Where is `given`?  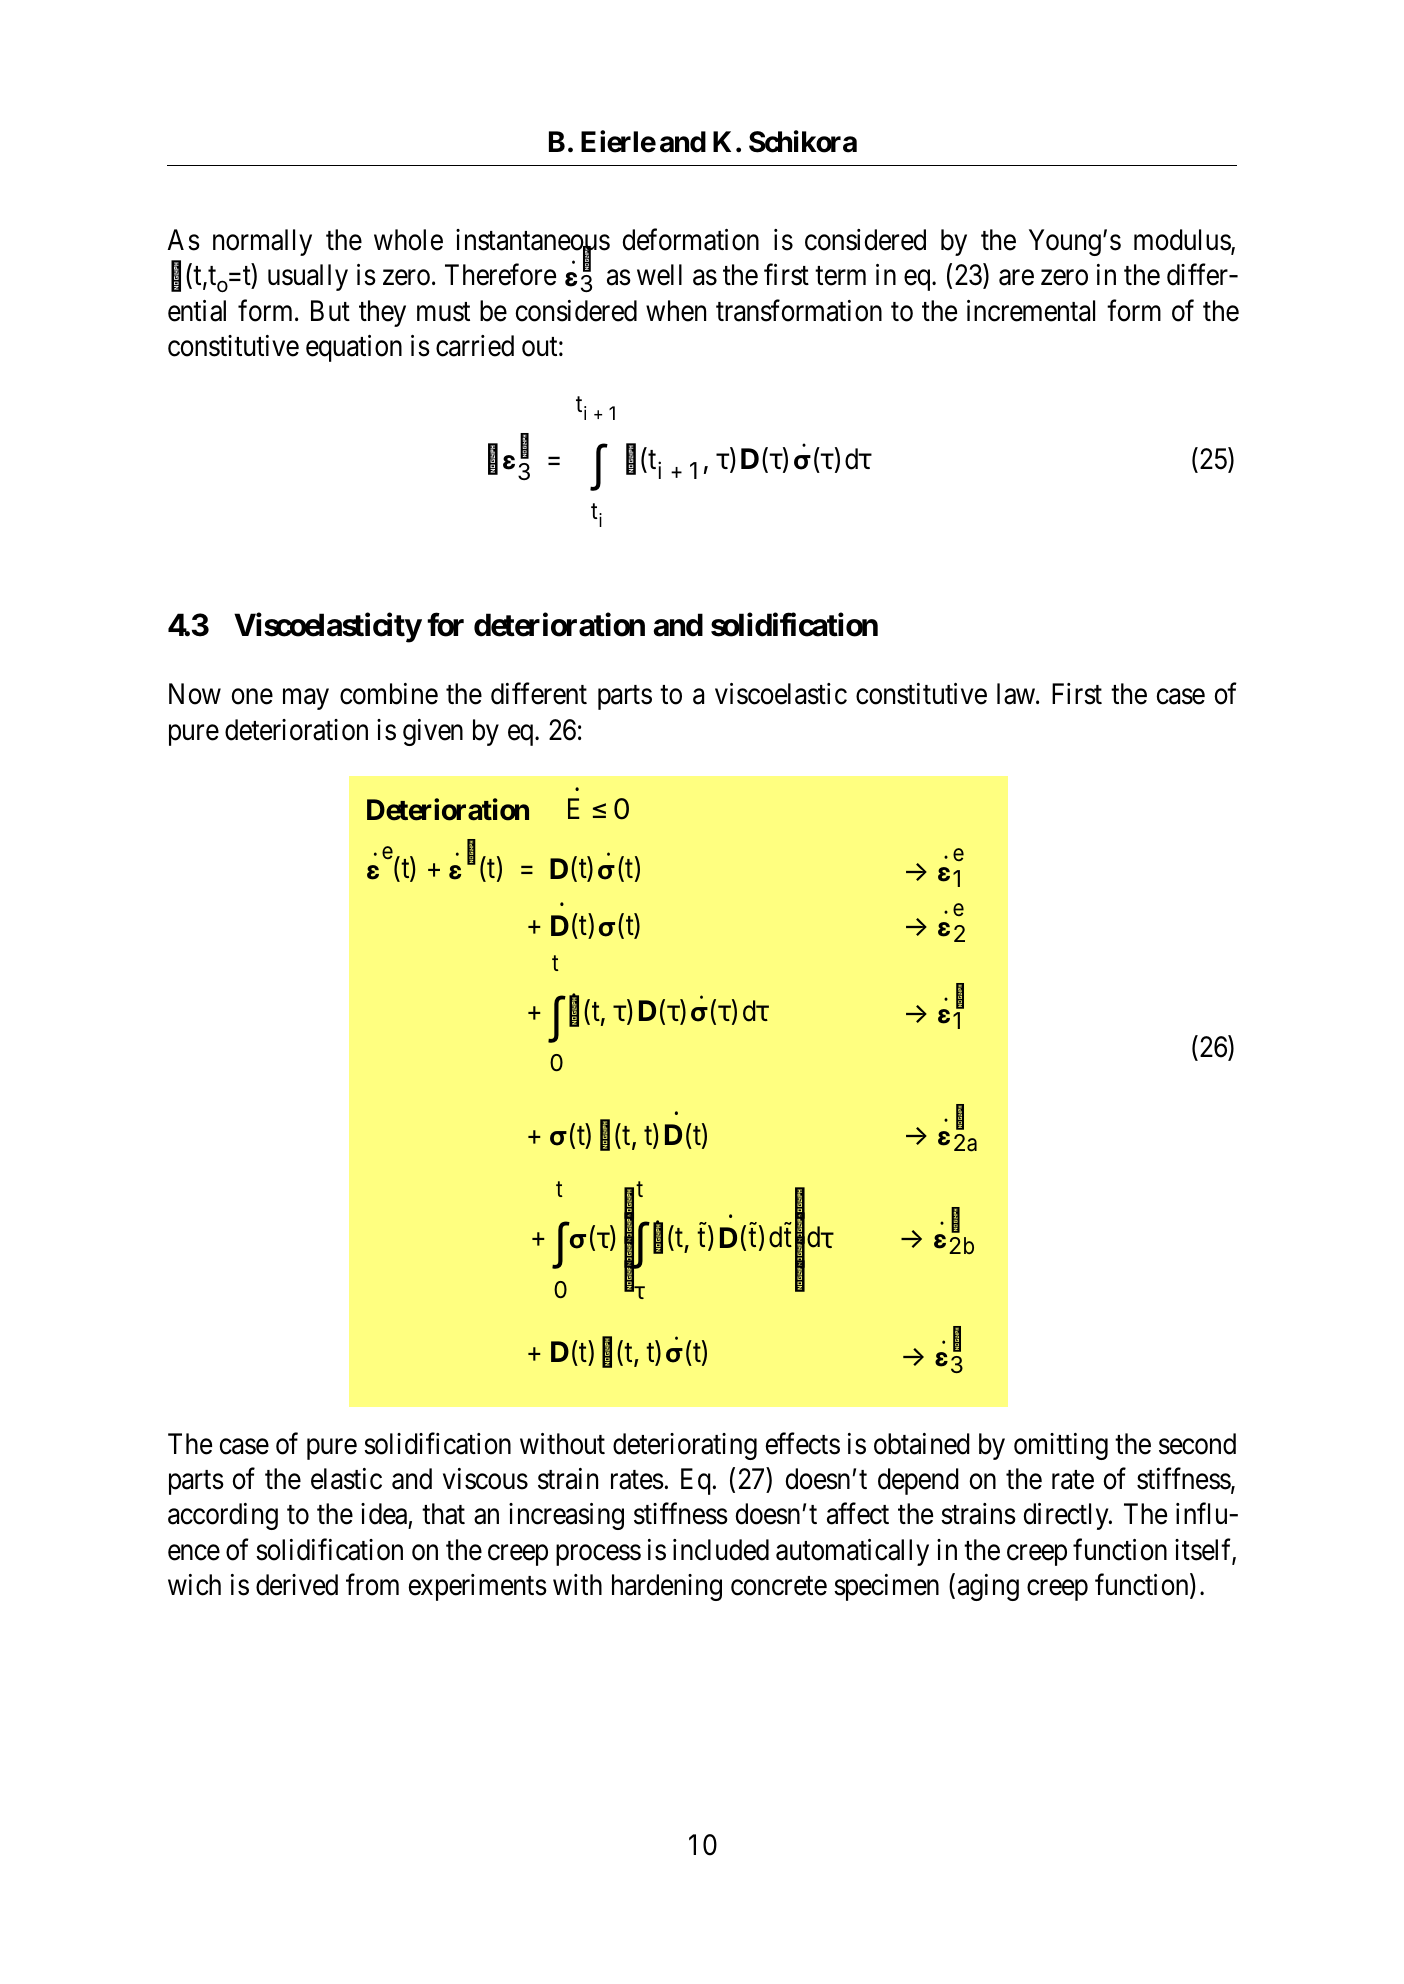
given is located at coordinates (433, 732).
